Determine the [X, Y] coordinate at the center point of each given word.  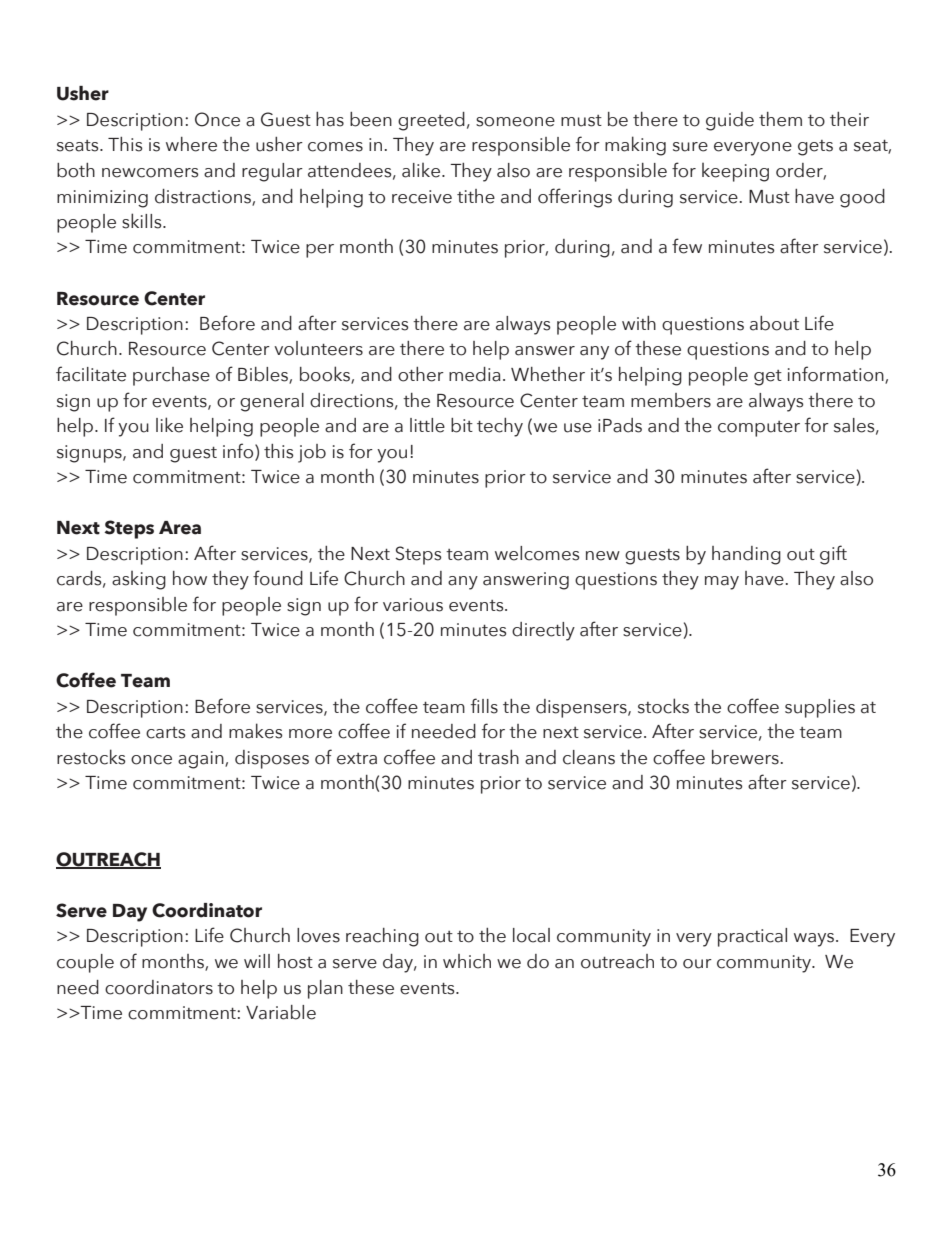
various [413, 605]
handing [746, 555]
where [191, 144]
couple [85, 963]
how [190, 578]
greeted [431, 121]
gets [815, 148]
